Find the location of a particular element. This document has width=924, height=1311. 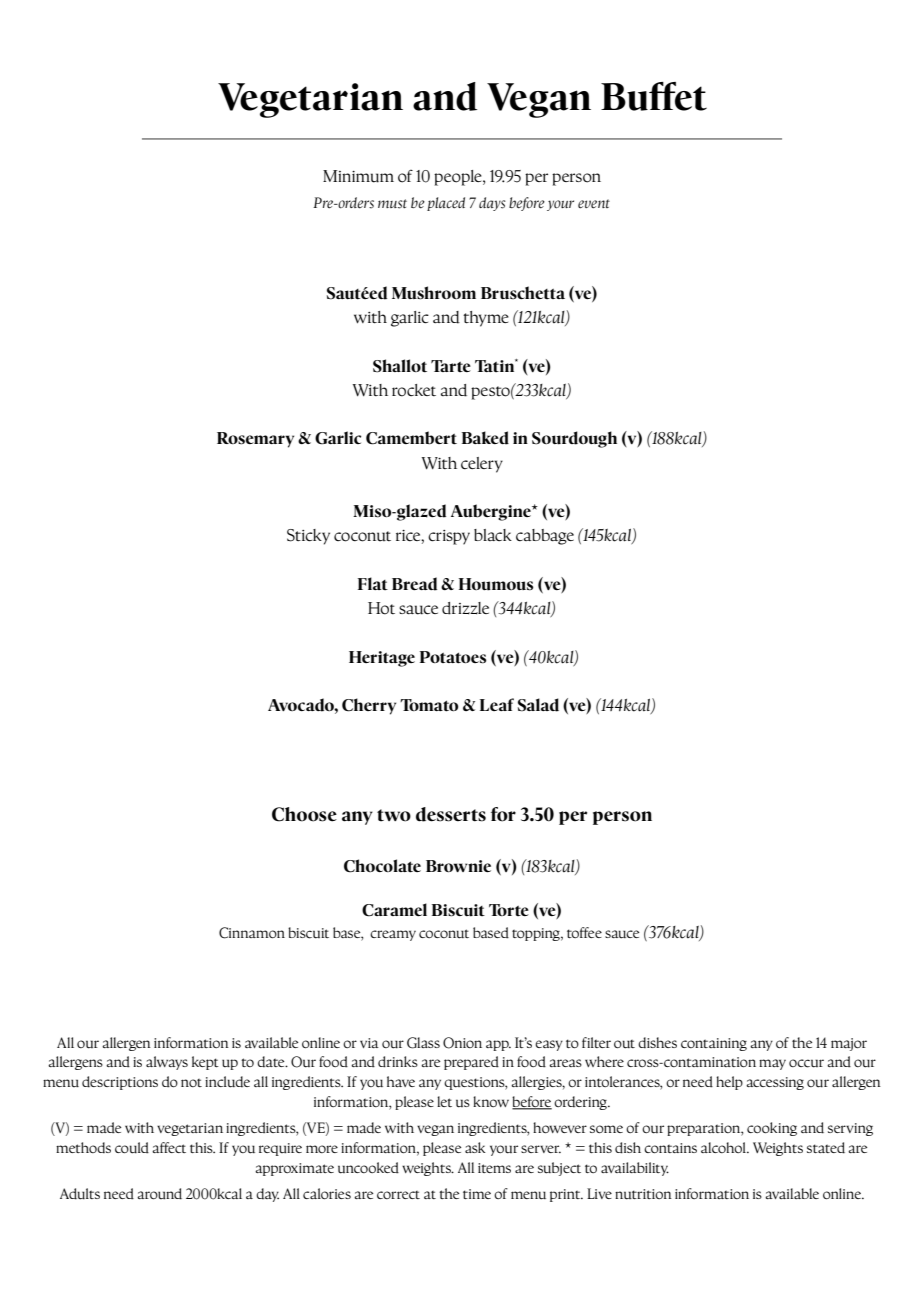

Sticky is located at coordinates (308, 537).
